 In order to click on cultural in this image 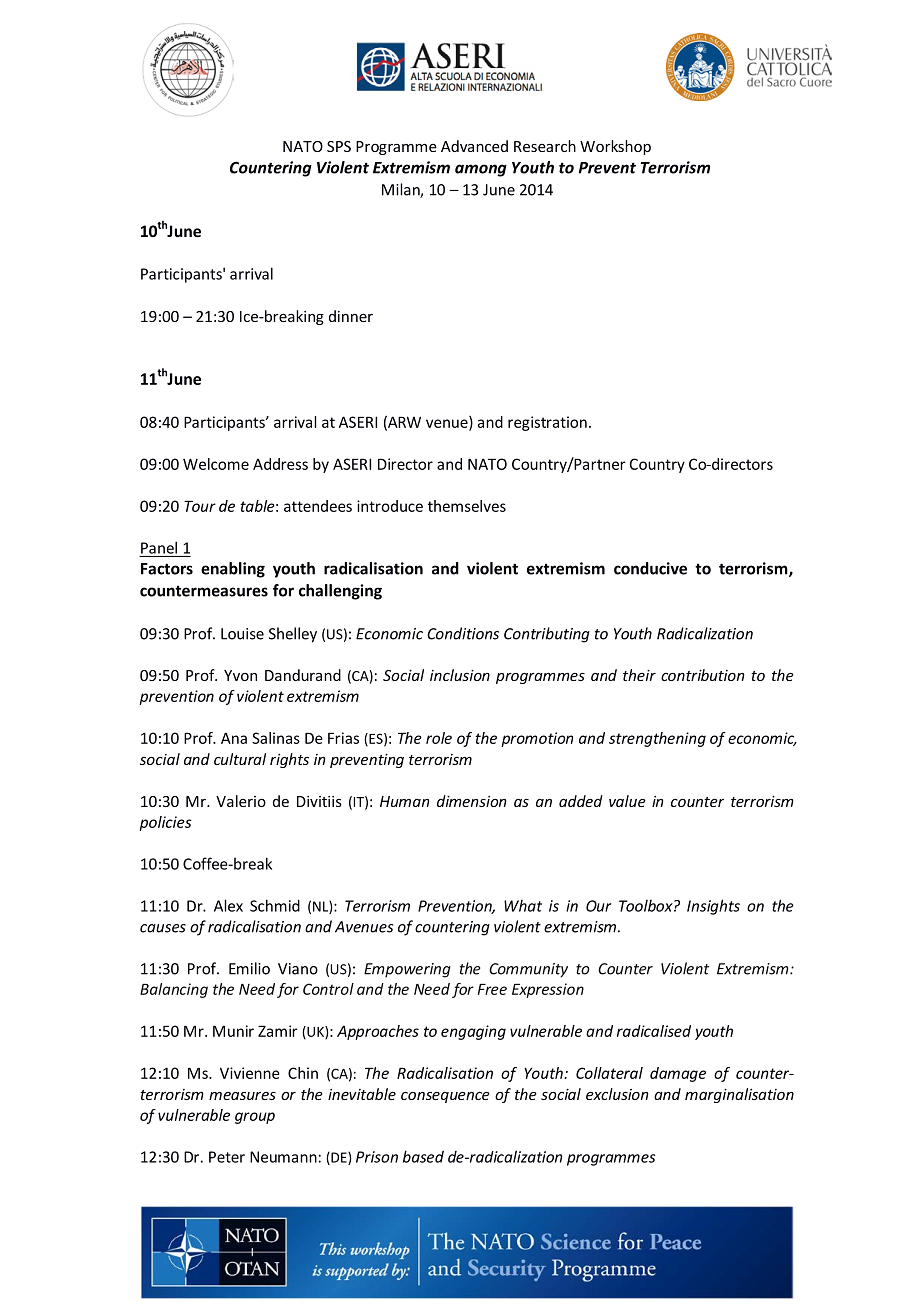, I will do `click(240, 759)`.
